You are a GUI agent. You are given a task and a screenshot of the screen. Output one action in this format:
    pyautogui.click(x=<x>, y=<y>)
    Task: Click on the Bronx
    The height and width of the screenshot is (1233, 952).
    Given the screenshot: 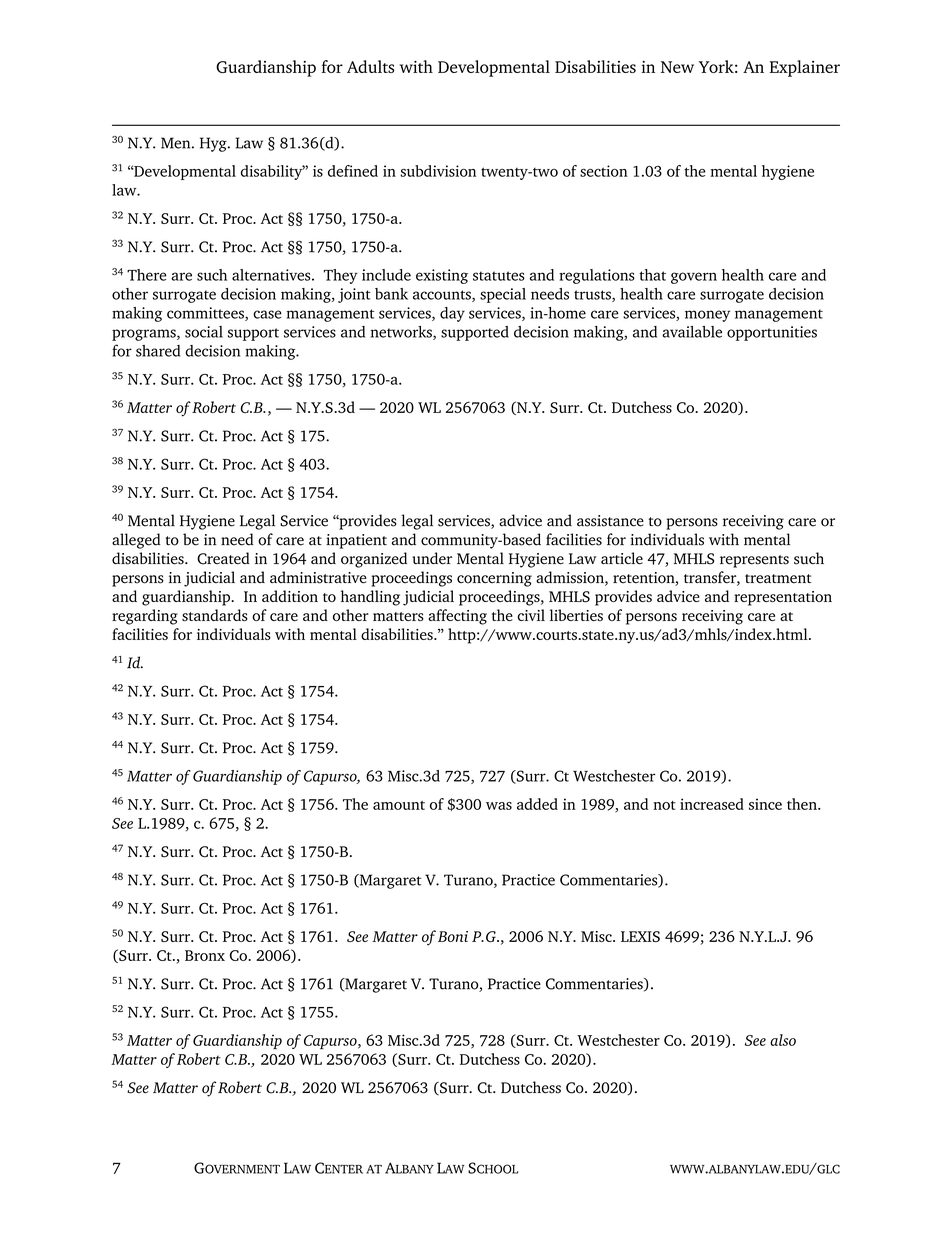 What is the action you would take?
    pyautogui.click(x=205, y=955)
